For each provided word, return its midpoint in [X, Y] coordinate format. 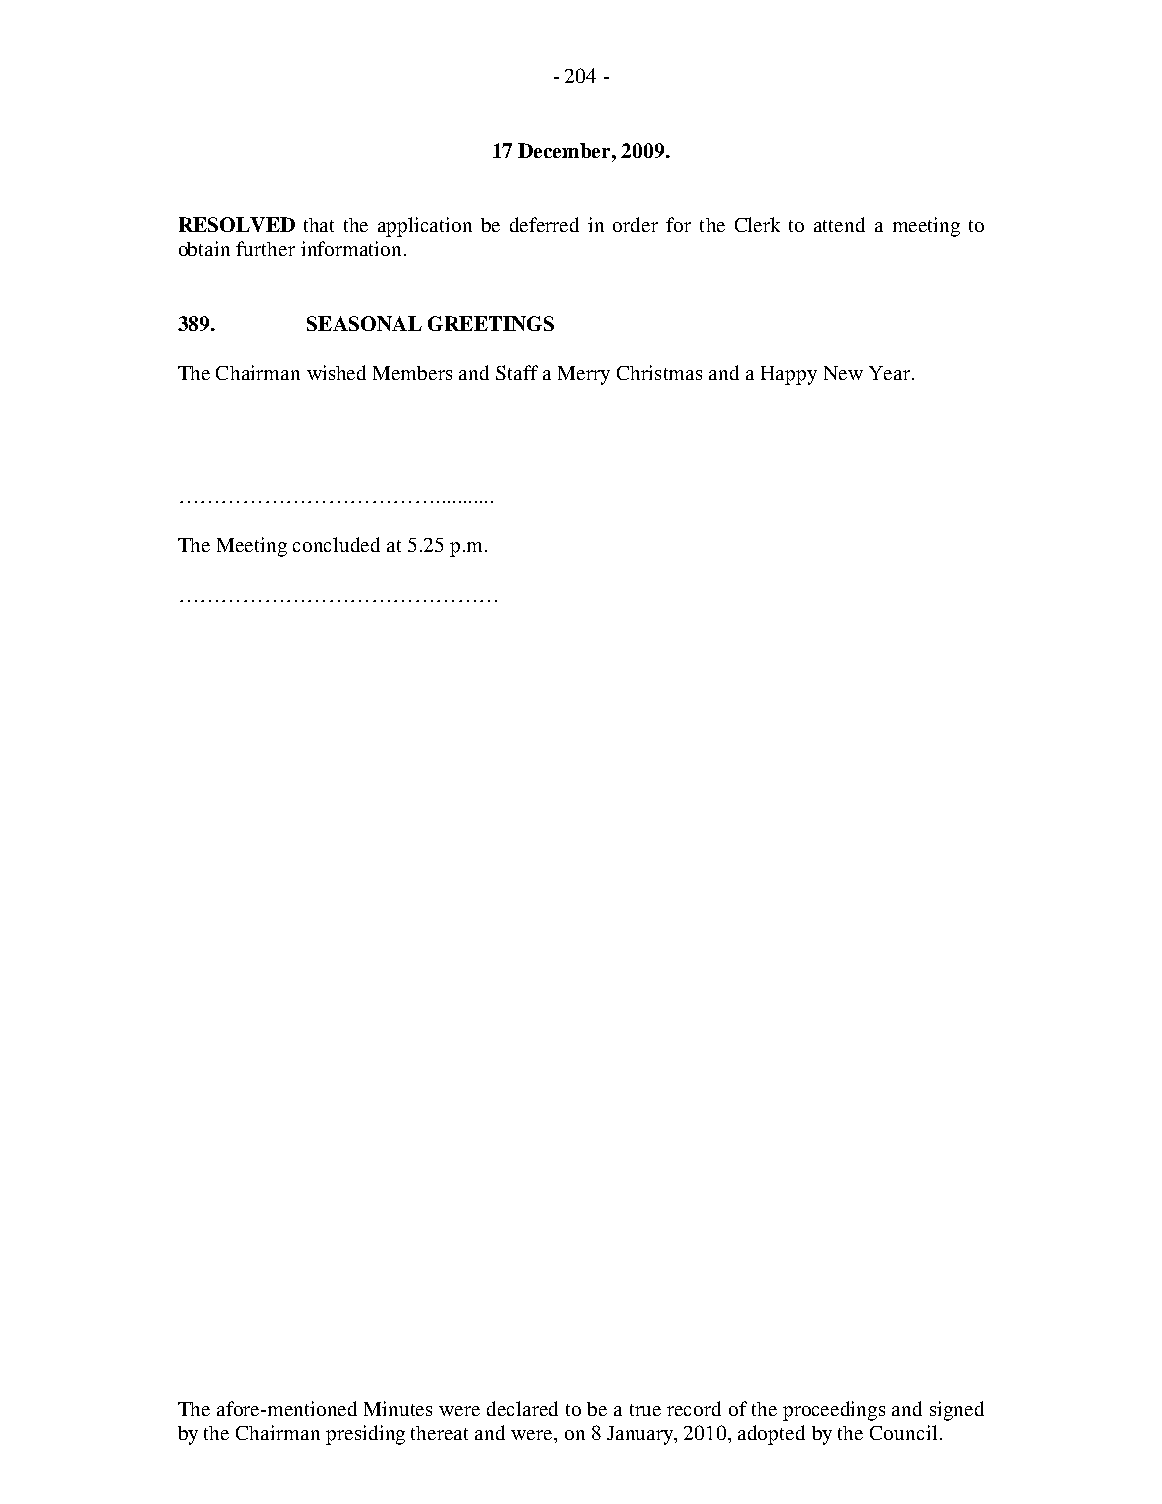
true [645, 1410]
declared [522, 1408]
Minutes [398, 1408]
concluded [336, 544]
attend [839, 224]
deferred [544, 224]
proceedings [834, 1411]
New [843, 373]
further [265, 248]
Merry [584, 375]
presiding [365, 1435]
